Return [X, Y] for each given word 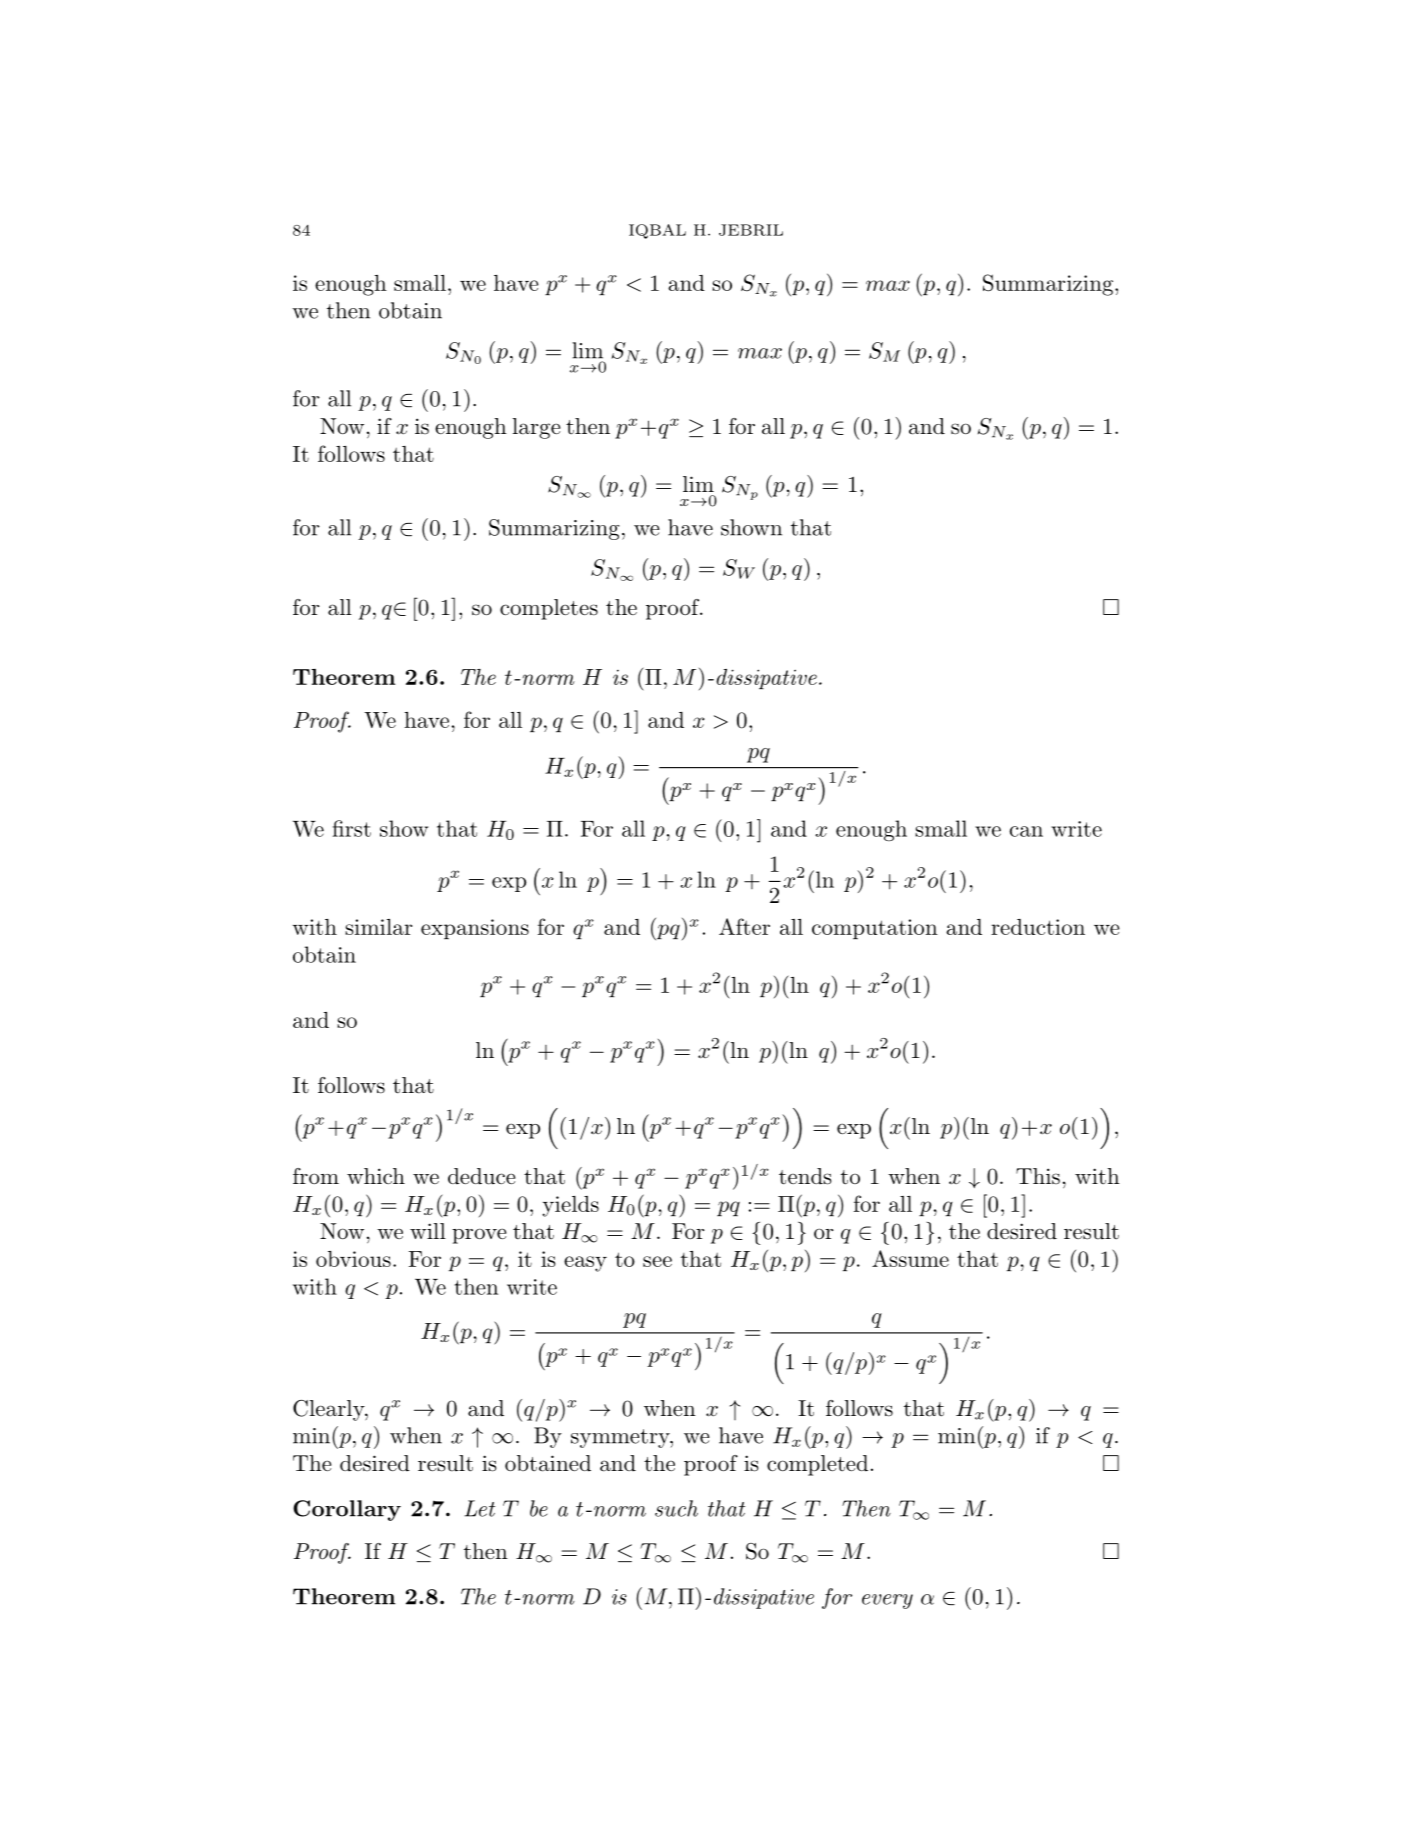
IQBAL [657, 231]
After [744, 926]
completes [549, 609]
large [536, 428]
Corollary [347, 1510]
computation [875, 929]
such [676, 1508]
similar [378, 927]
